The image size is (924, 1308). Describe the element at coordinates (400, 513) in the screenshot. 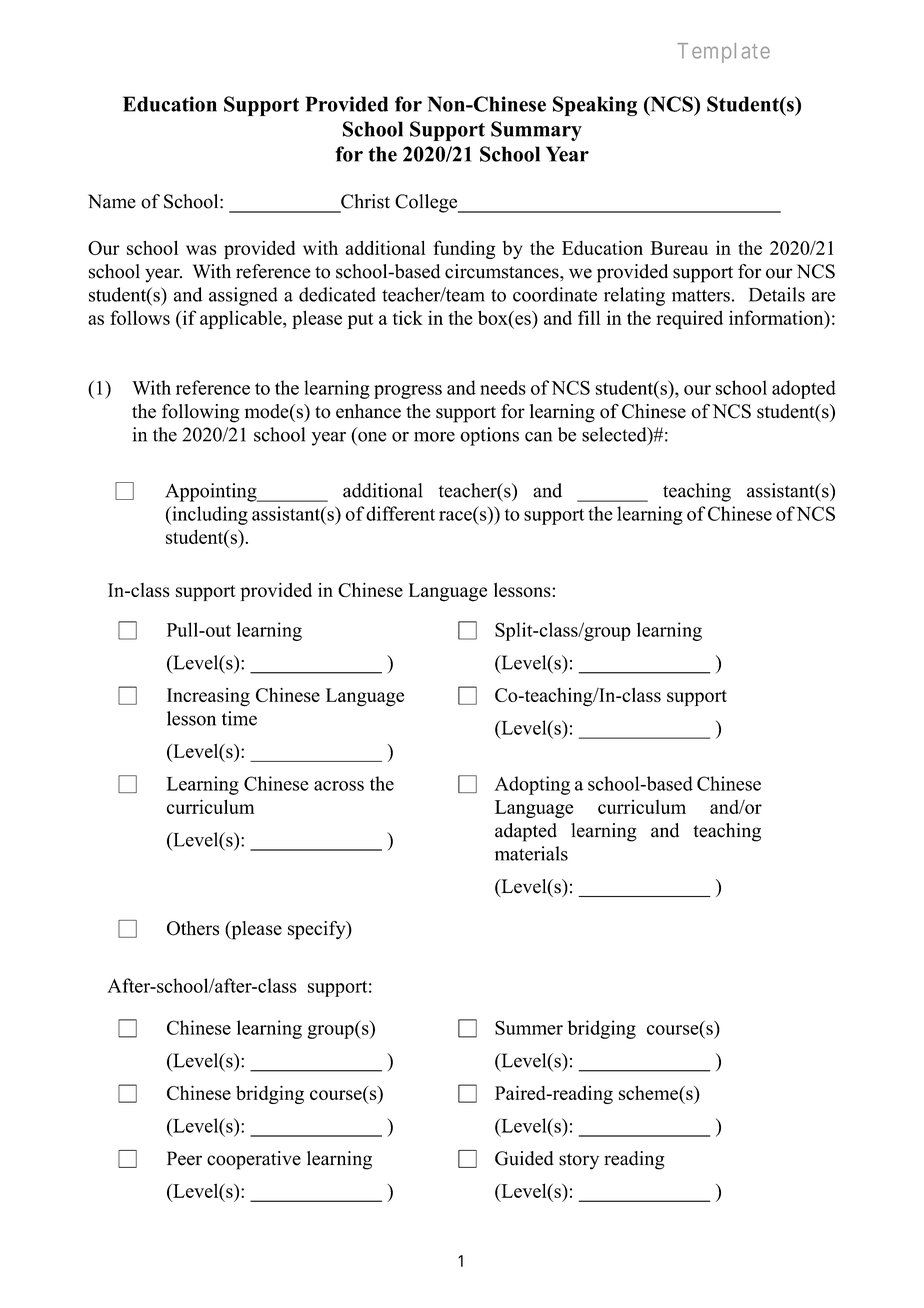

I see `different` at that location.
